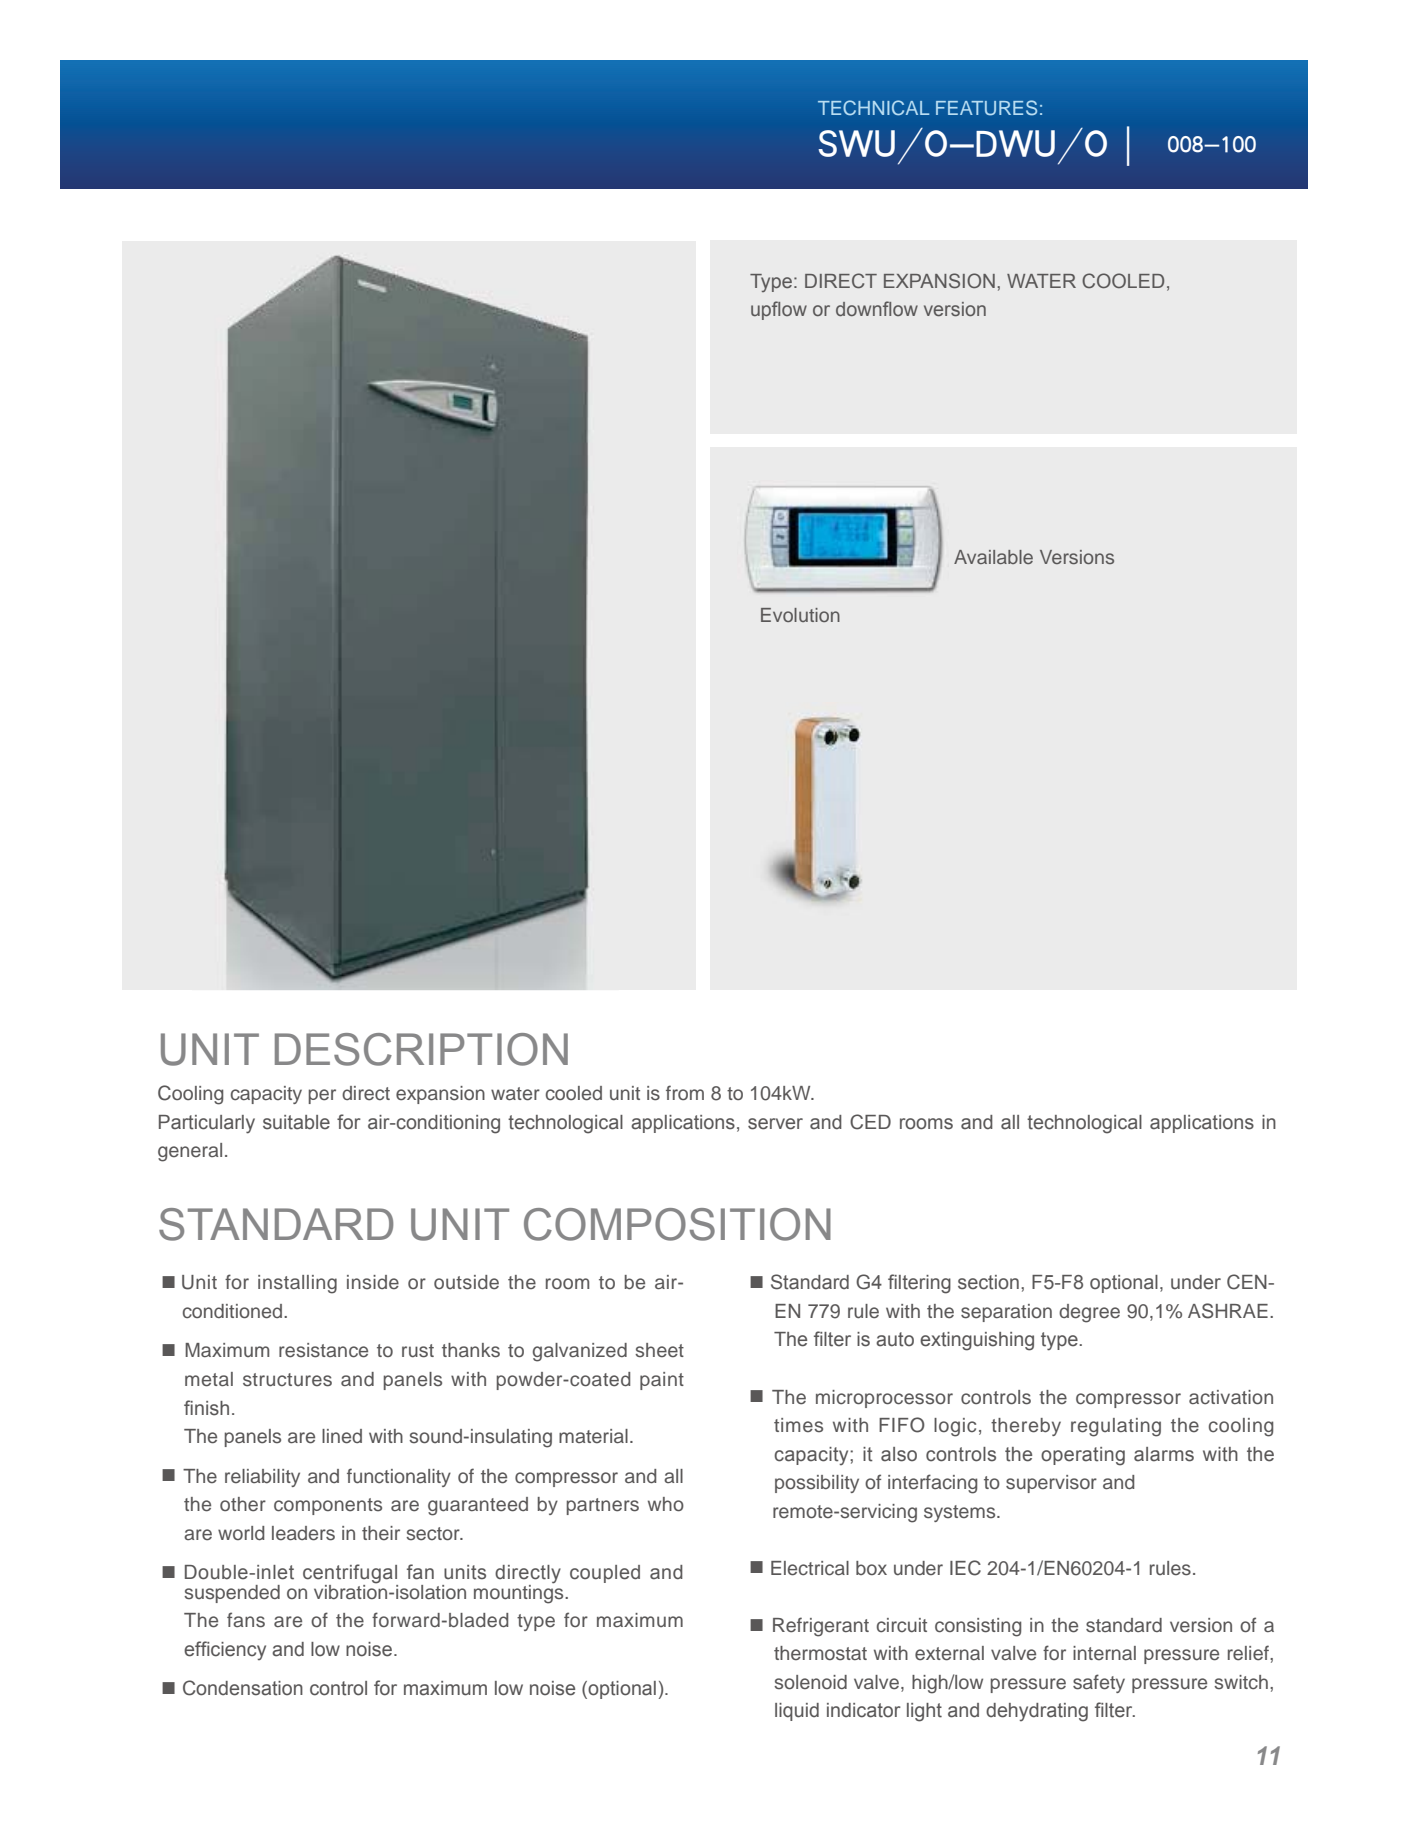 The image size is (1428, 1848). Describe the element at coordinates (993, 557) in the document. I see `Available` at that location.
